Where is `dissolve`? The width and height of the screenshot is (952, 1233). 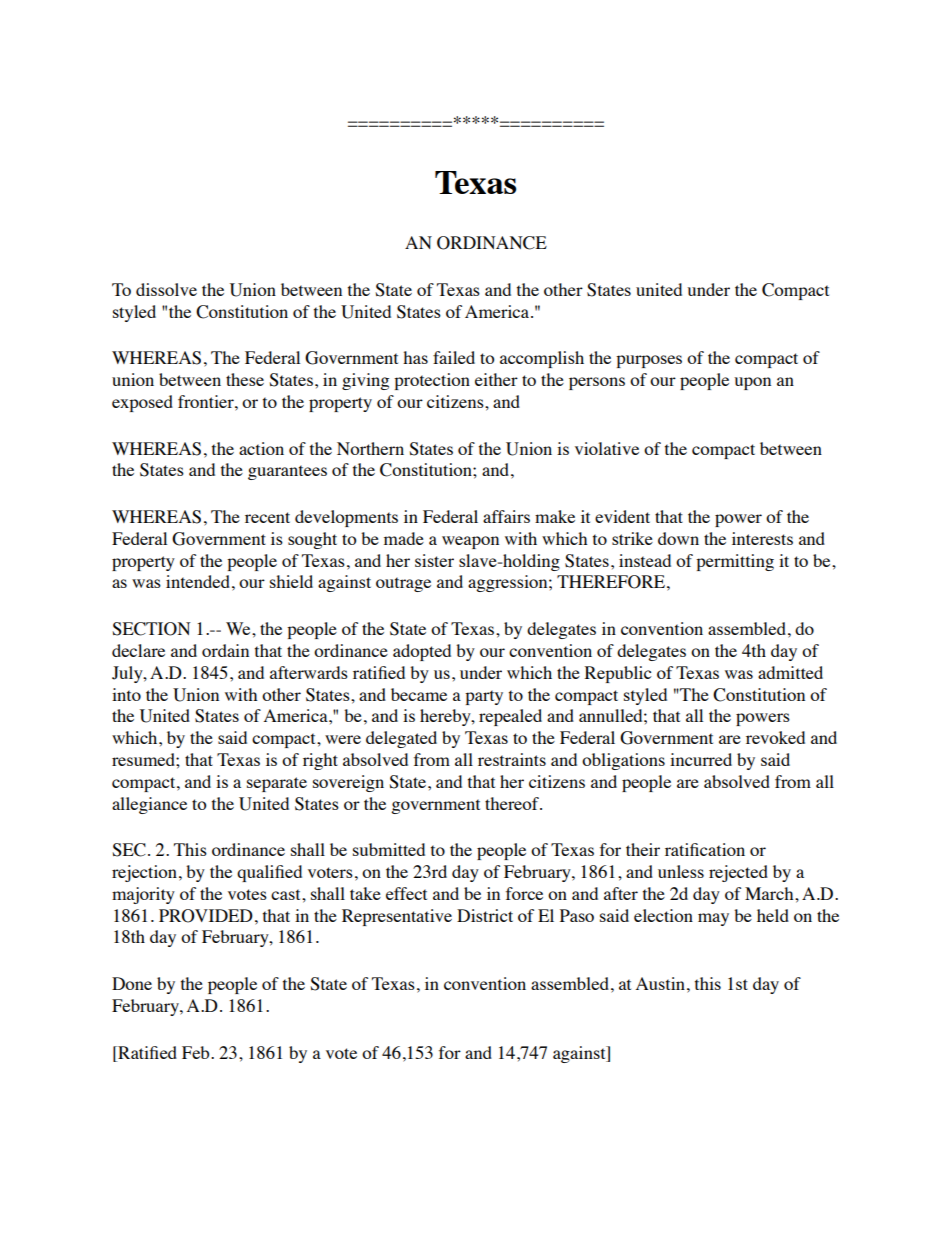 dissolve is located at coordinates (166, 289).
